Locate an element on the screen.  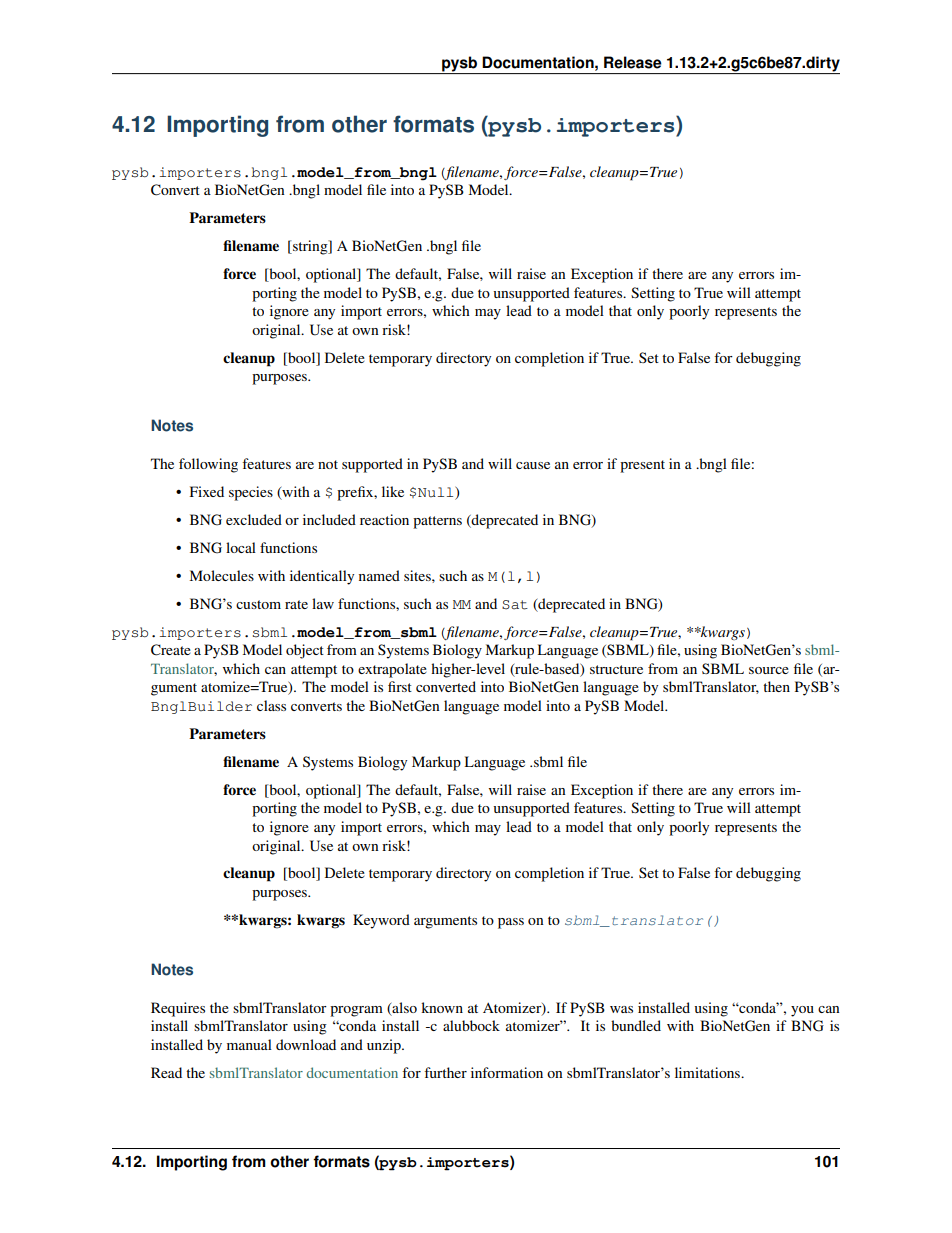
source is located at coordinates (769, 670).
